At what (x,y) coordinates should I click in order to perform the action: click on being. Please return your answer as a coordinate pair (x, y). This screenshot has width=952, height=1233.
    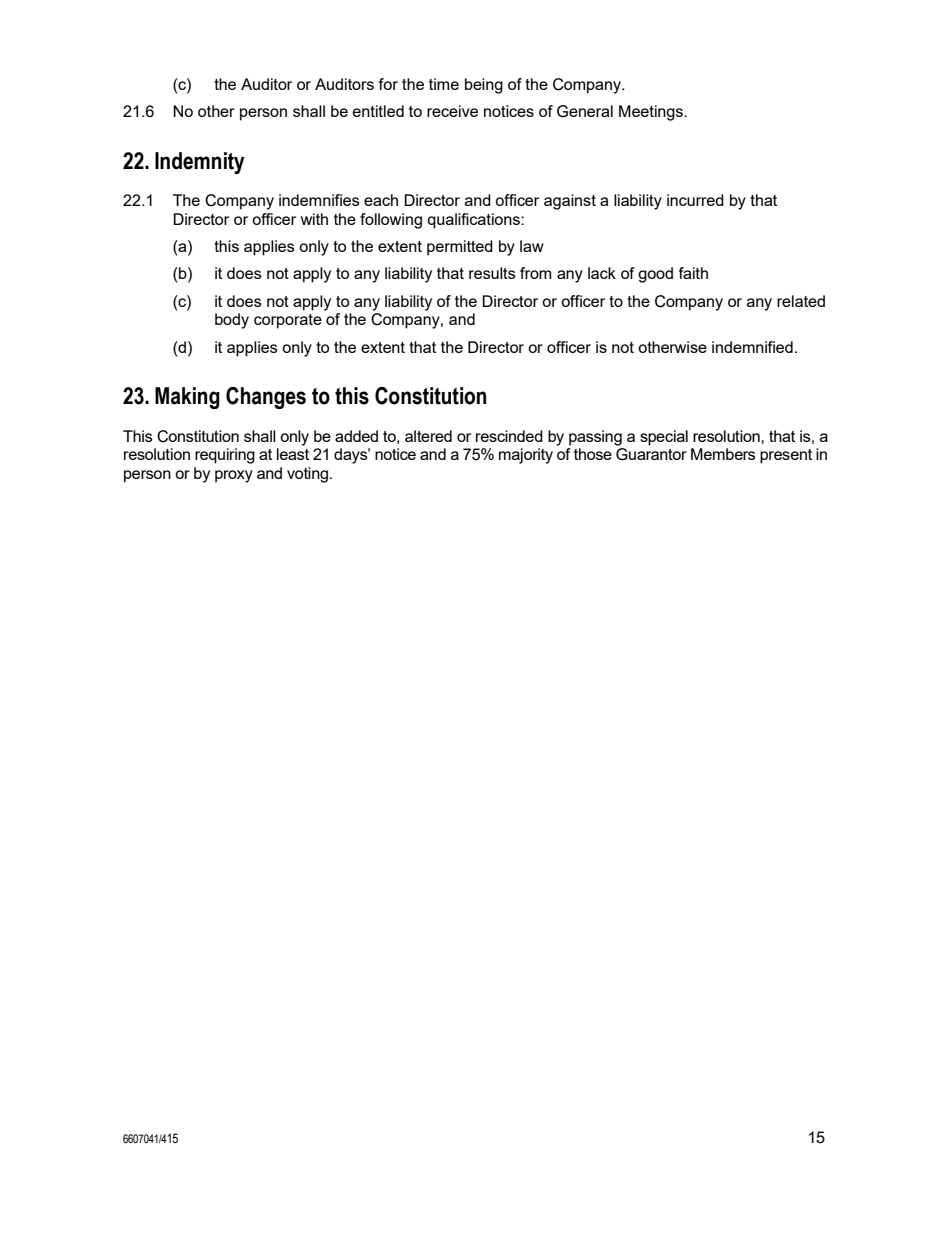
    Looking at the image, I should click on (484, 86).
